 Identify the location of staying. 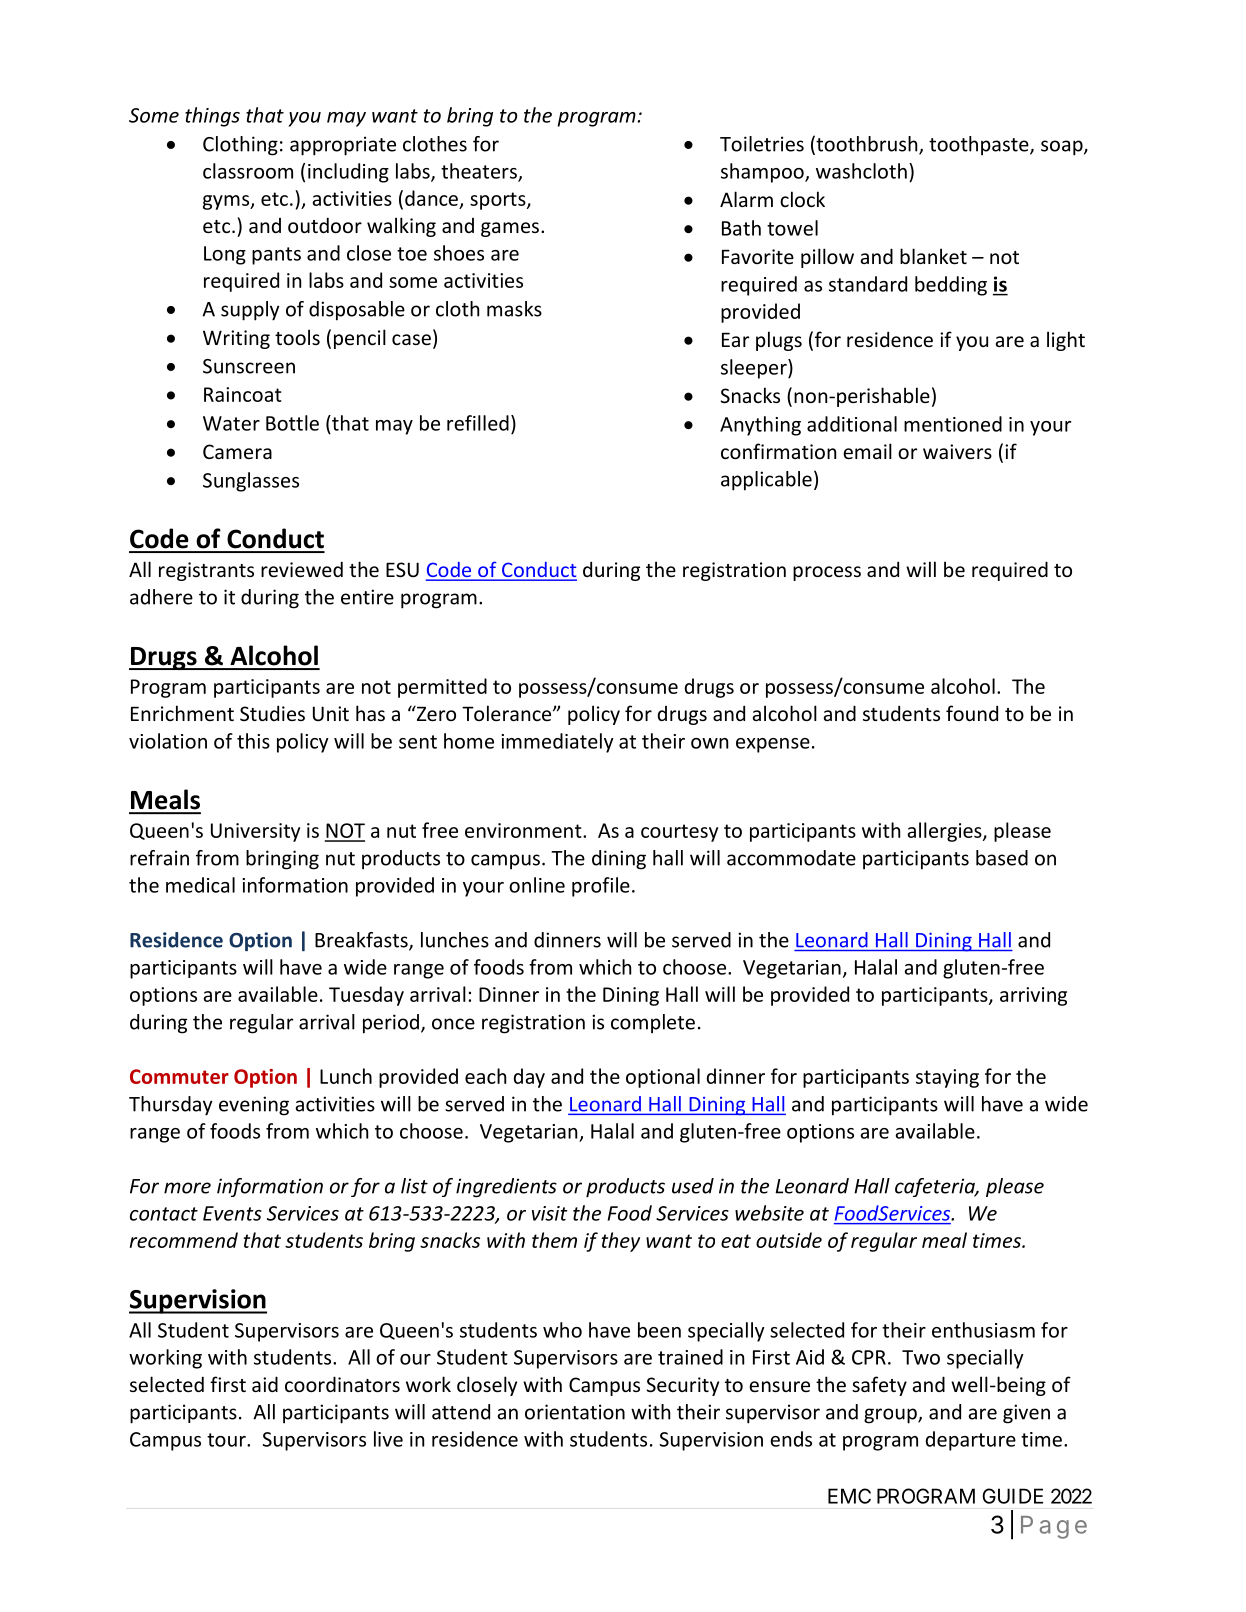
(947, 1078).
